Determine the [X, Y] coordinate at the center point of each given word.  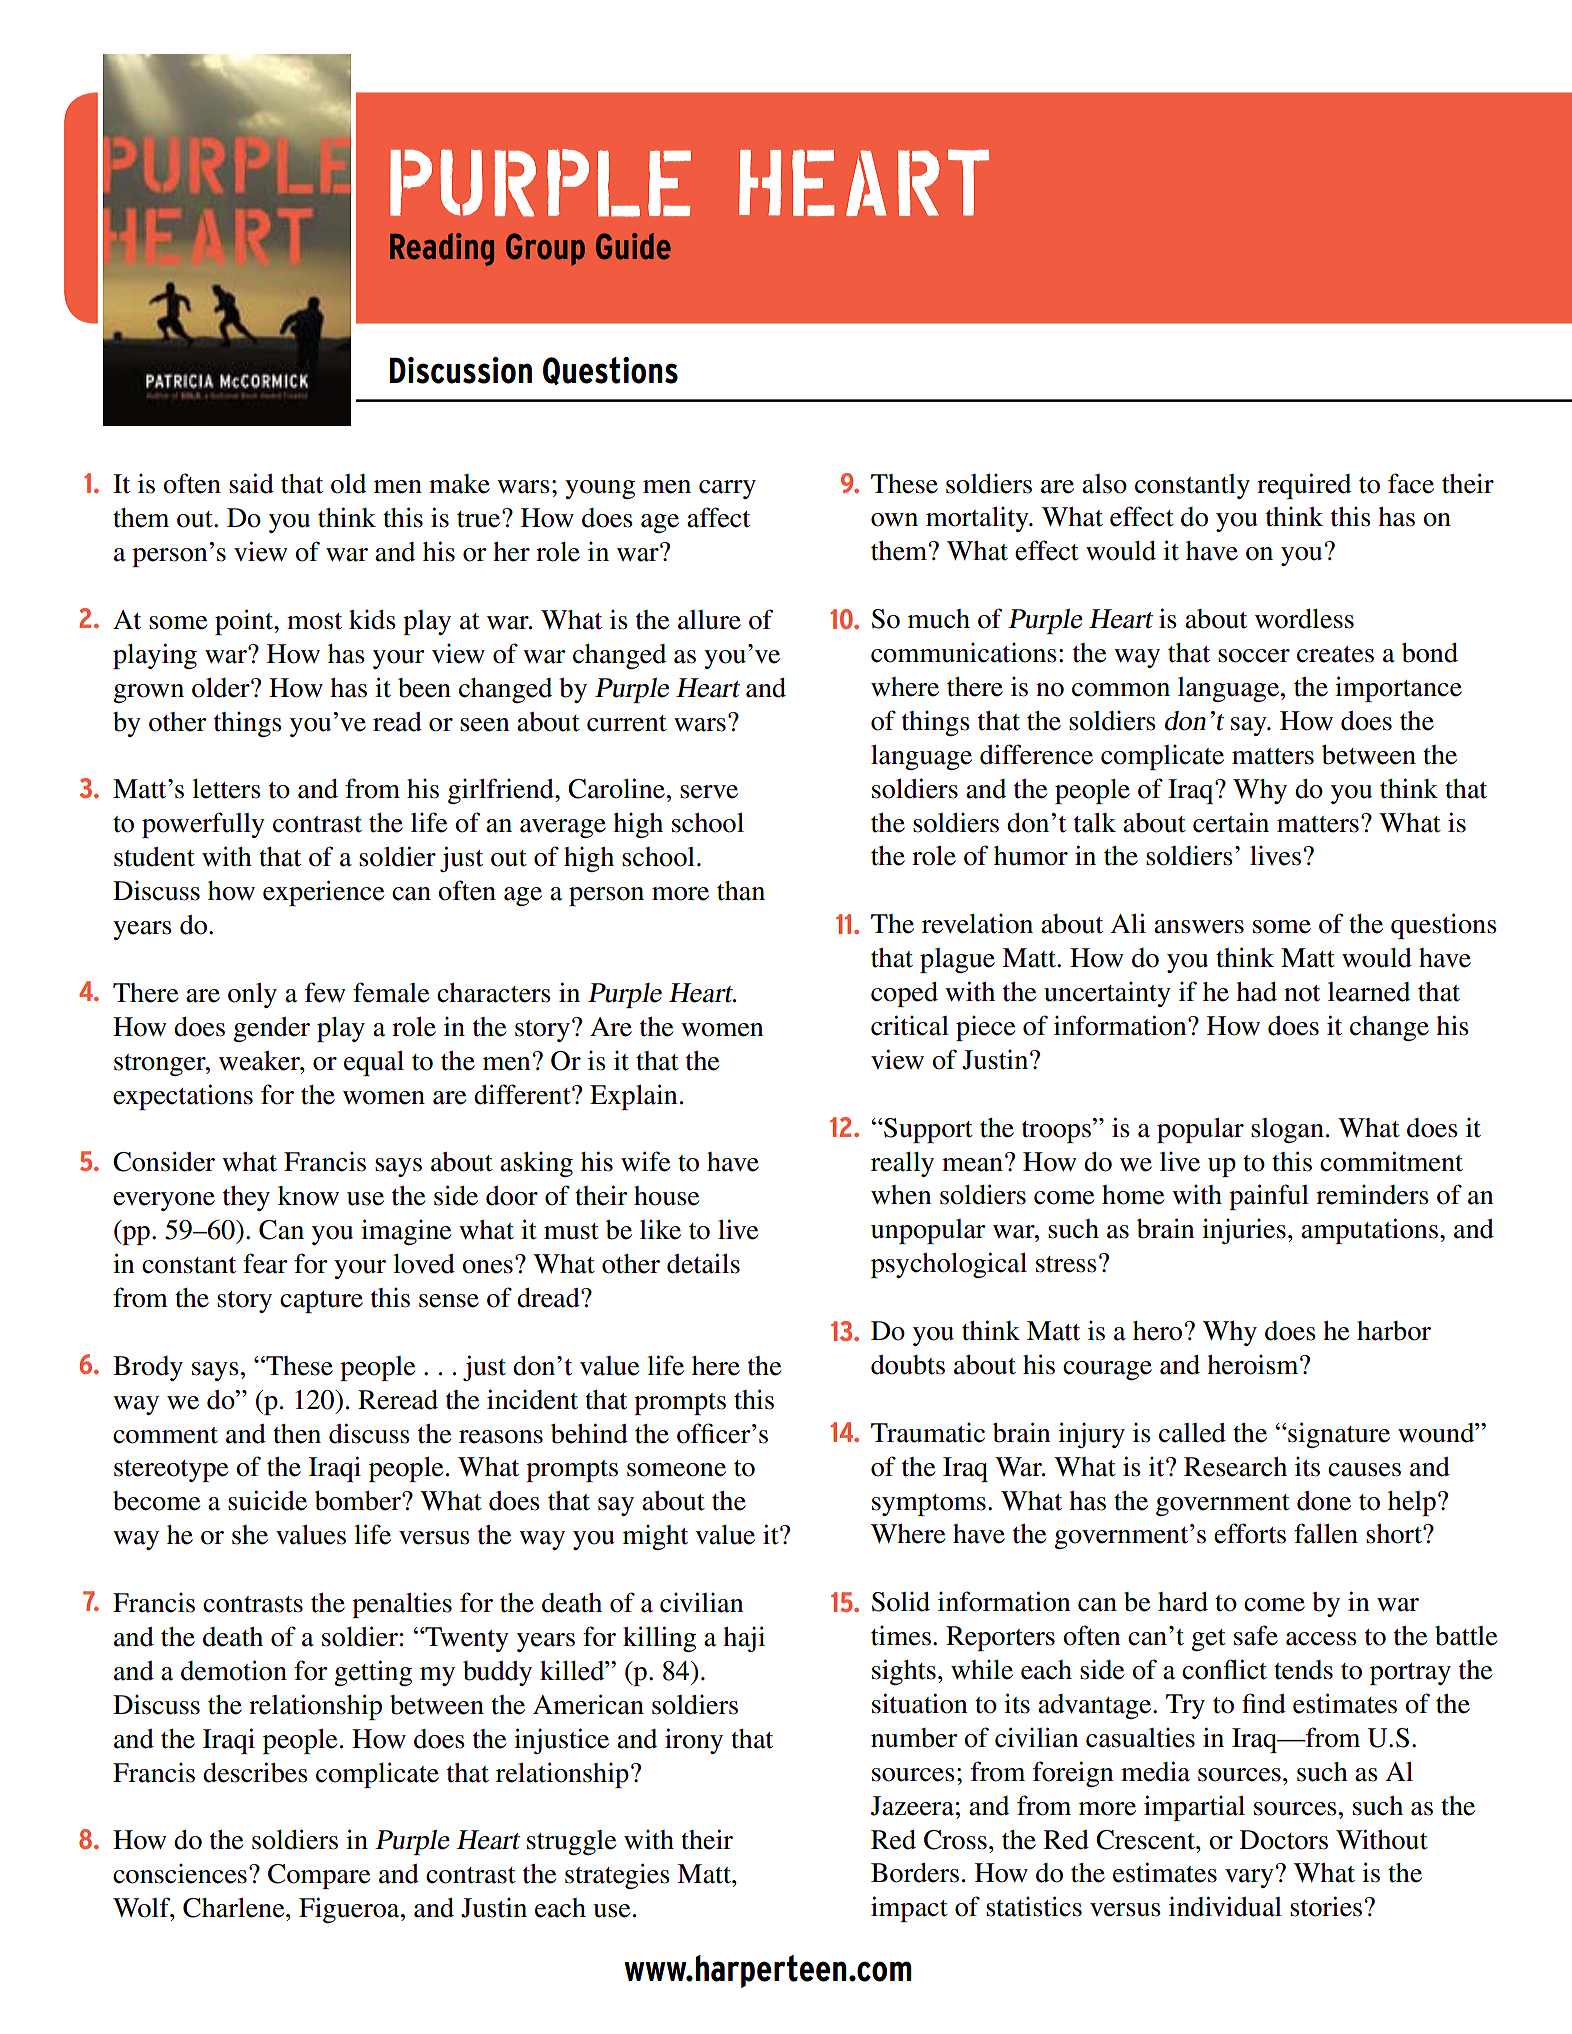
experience [323, 893]
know [308, 1196]
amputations [1369, 1231]
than [741, 891]
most [314, 621]
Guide [633, 246]
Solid [901, 1602]
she [250, 1535]
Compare [319, 1876]
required [1304, 486]
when [901, 1195]
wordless [1304, 619]
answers [1199, 927]
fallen [1326, 1533]
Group [545, 249]
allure [709, 620]
